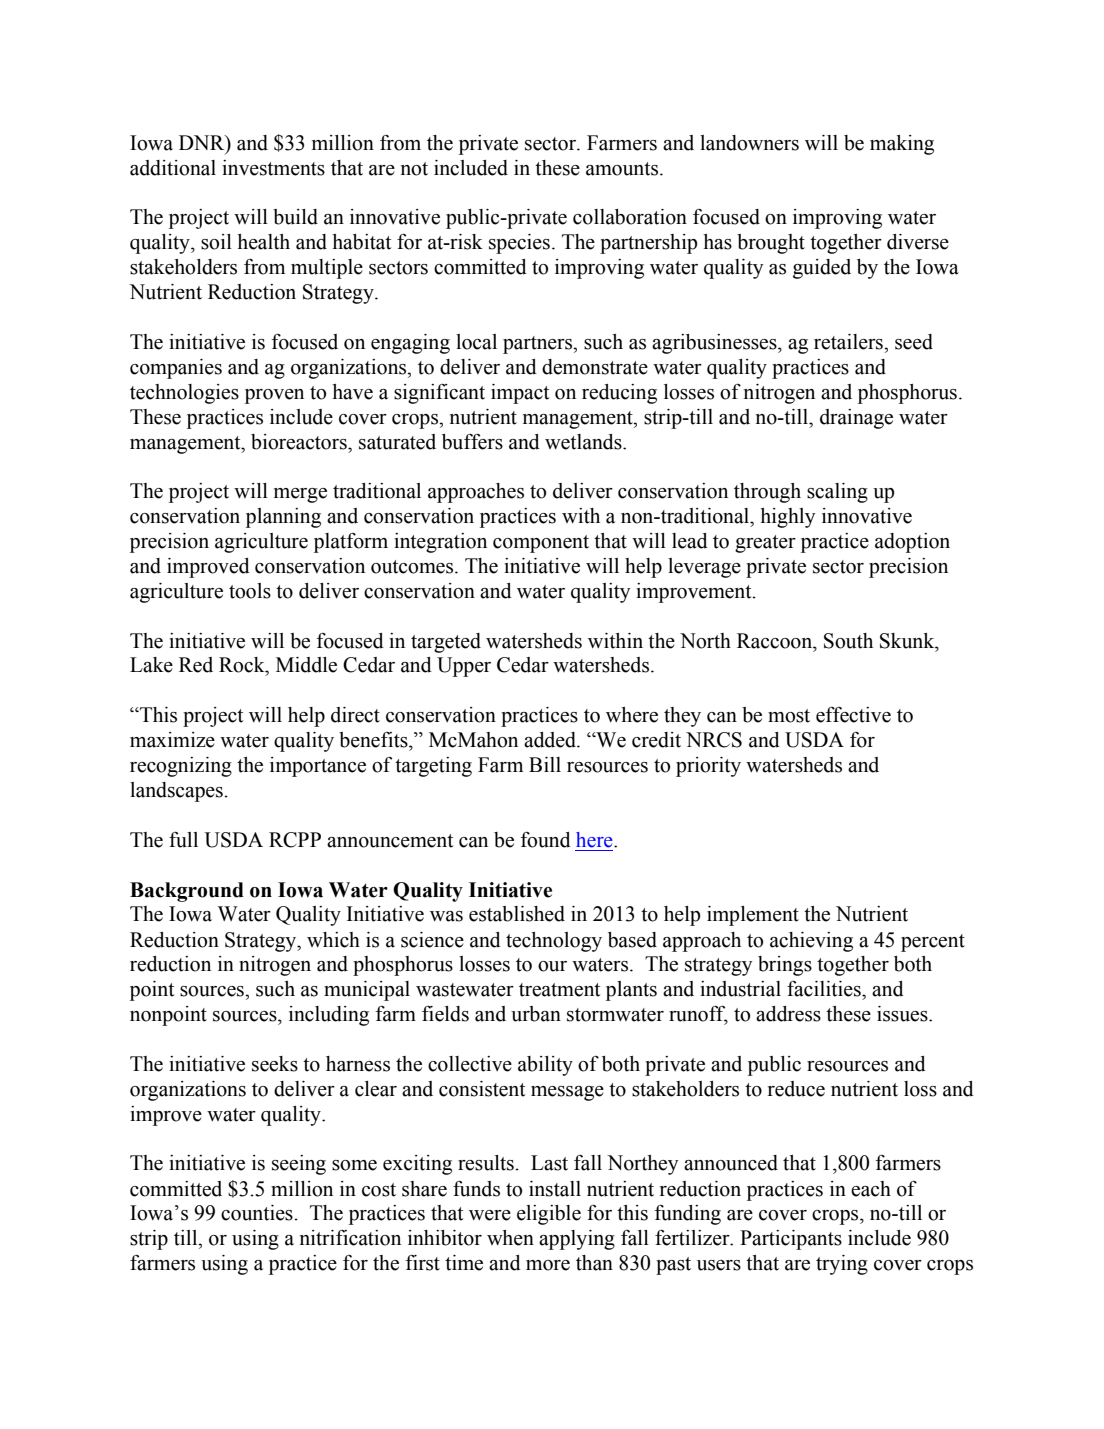 The height and width of the screenshot is (1429, 1104). Describe the element at coordinates (546, 840) in the screenshot. I see `found` at that location.
